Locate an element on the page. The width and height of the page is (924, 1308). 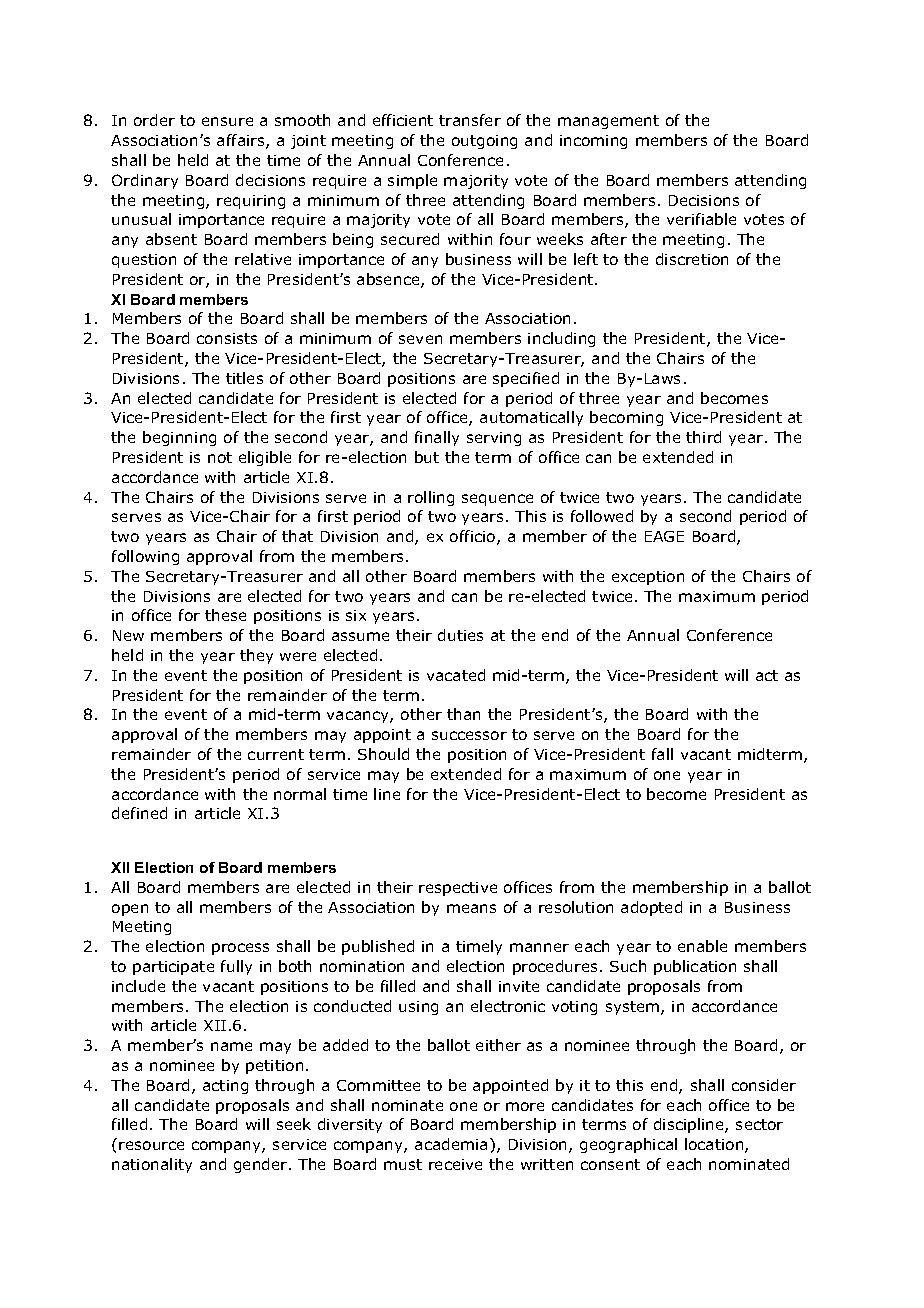
third is located at coordinates (703, 437).
